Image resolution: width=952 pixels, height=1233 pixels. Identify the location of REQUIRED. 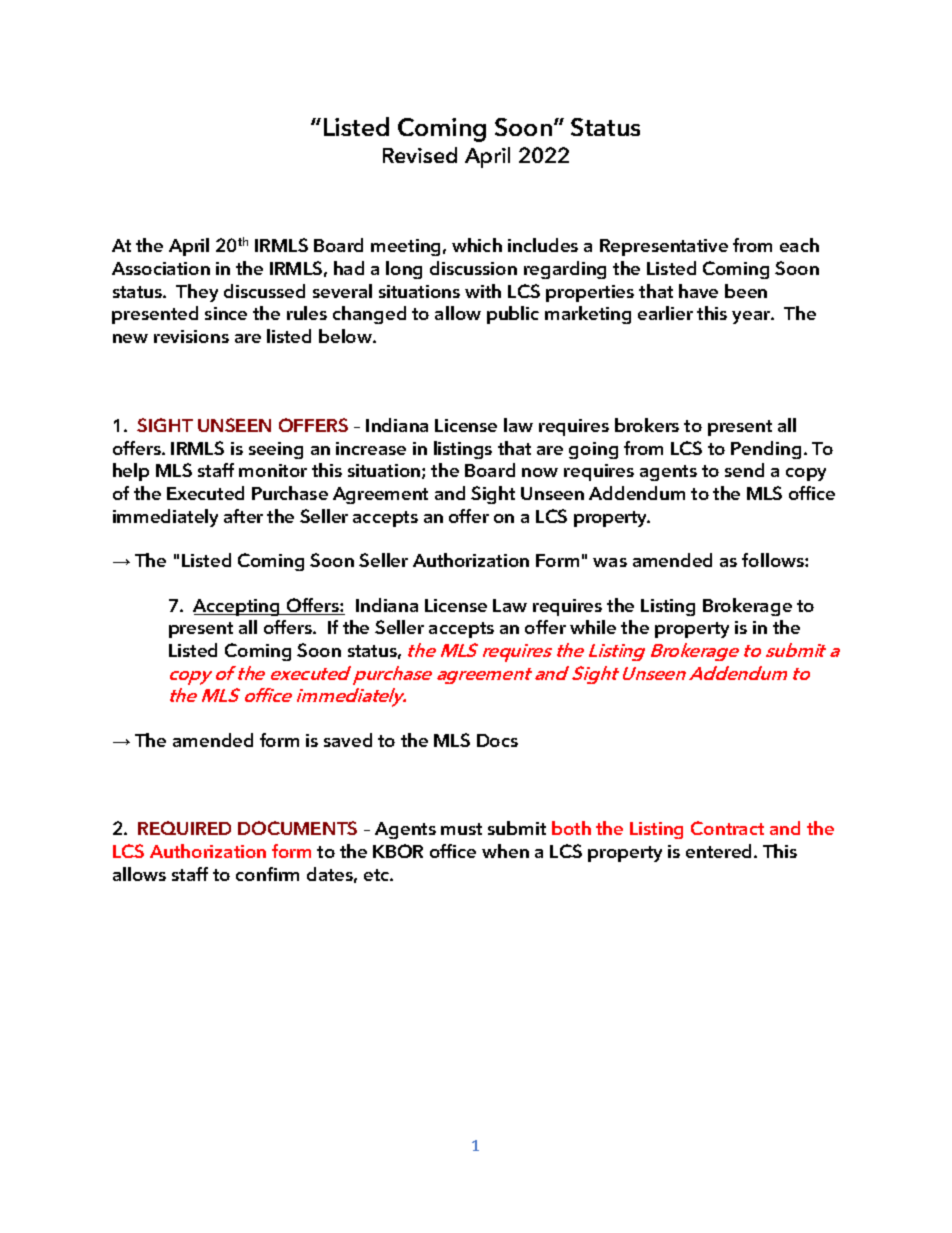
(184, 828).
